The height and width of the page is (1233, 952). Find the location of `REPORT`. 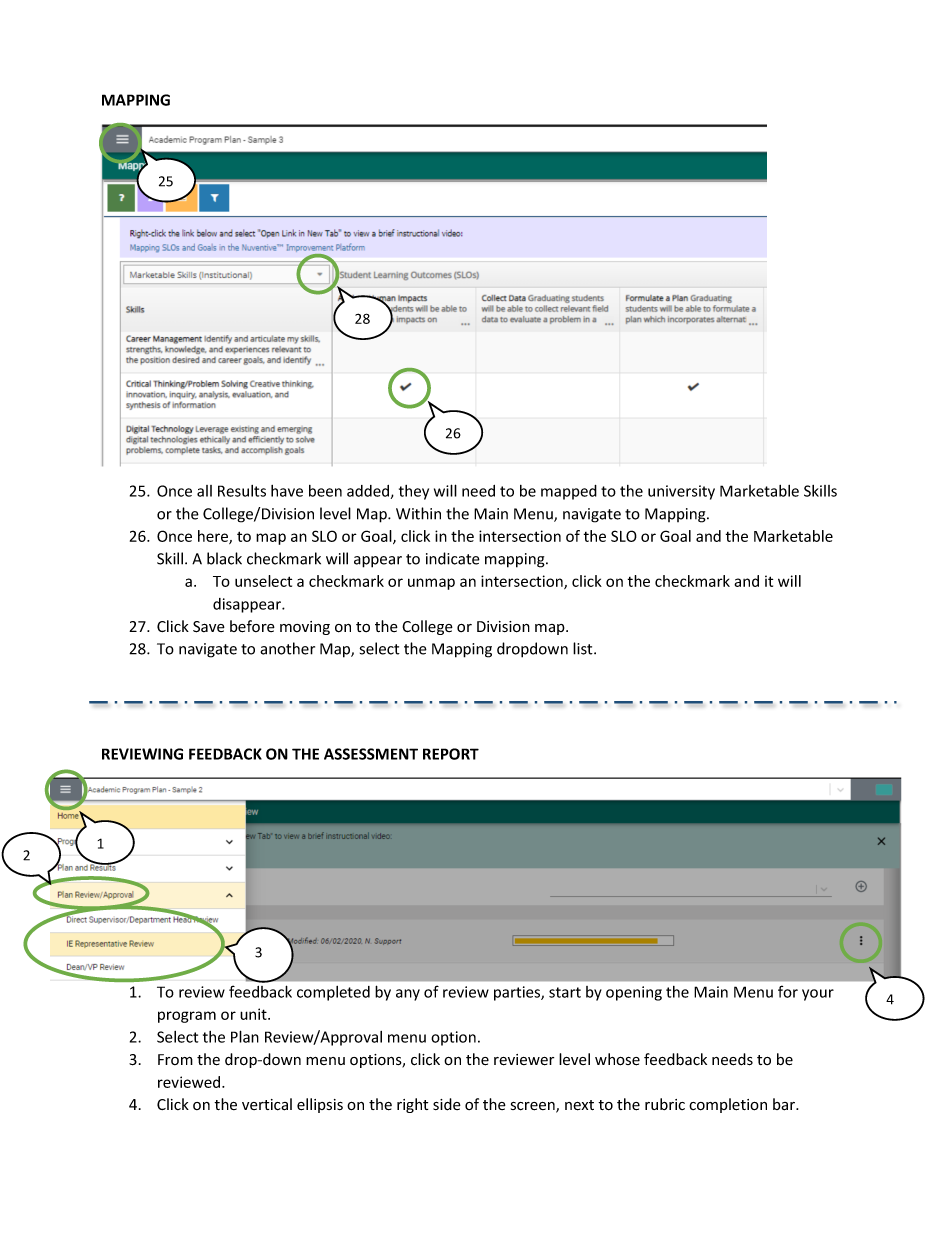

REPORT is located at coordinates (451, 754).
